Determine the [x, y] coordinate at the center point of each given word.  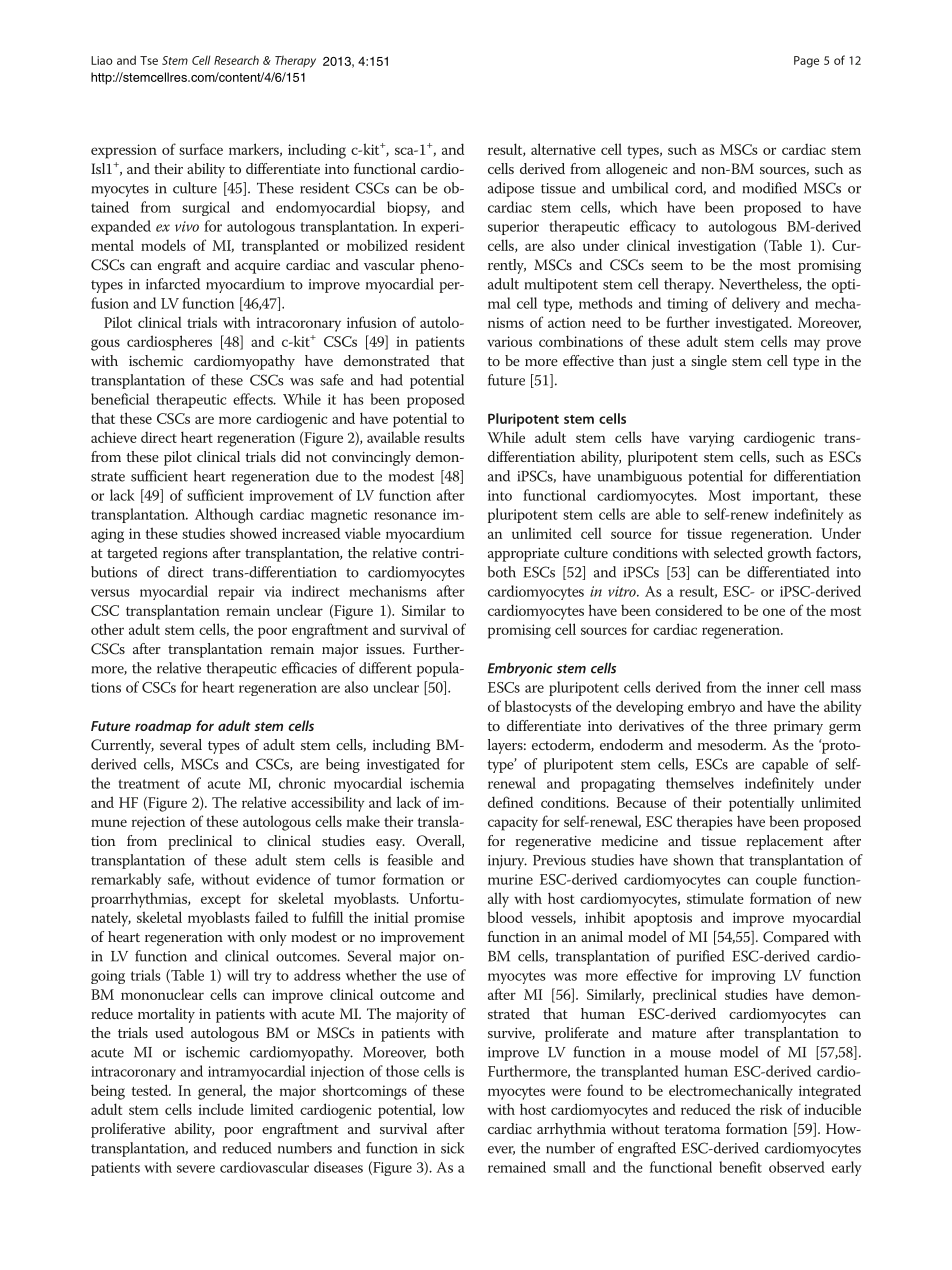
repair [236, 593]
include [221, 1109]
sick [452, 1148]
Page [806, 62]
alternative [563, 149]
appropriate [523, 555]
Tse [149, 60]
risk [771, 1109]
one [774, 612]
